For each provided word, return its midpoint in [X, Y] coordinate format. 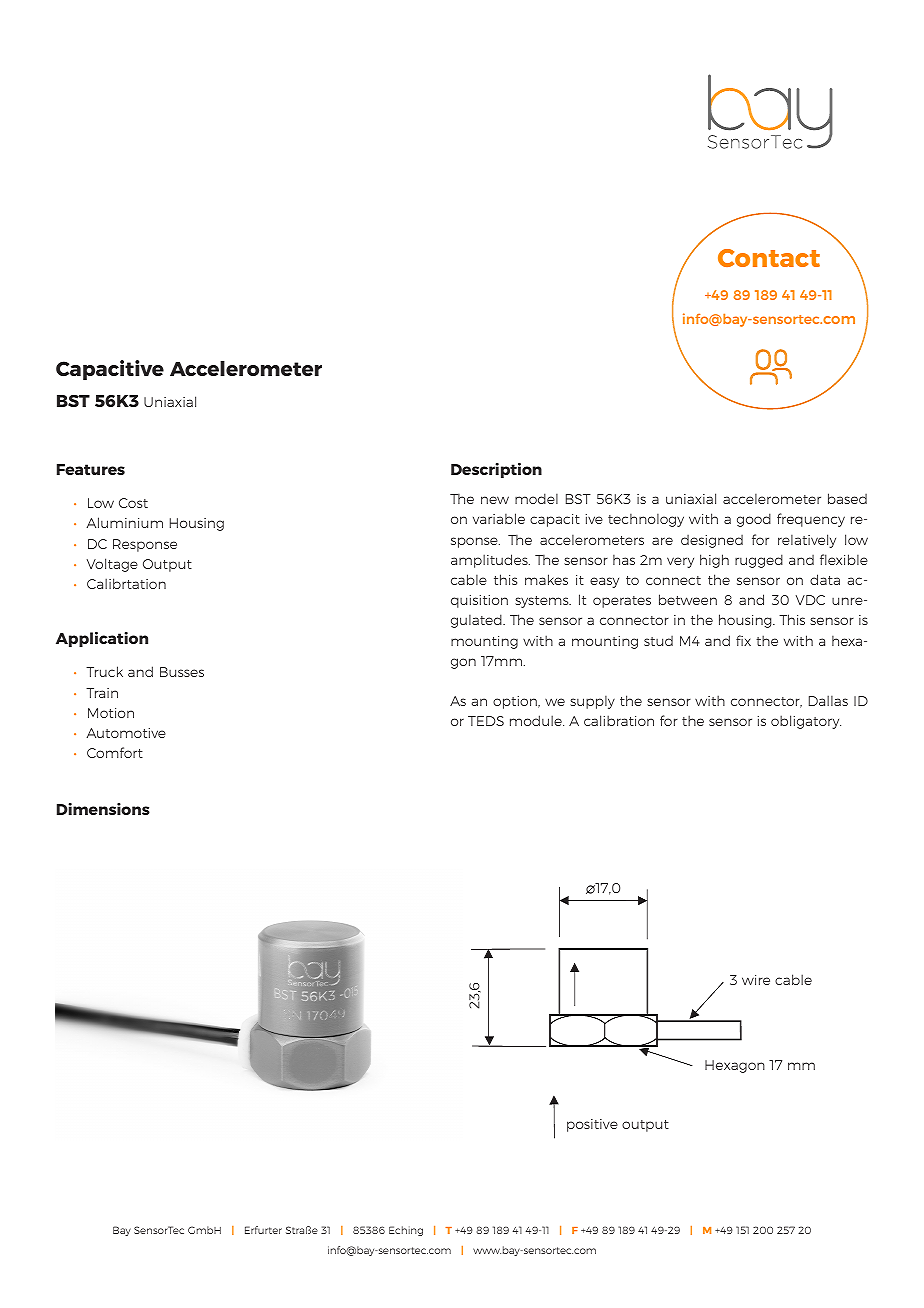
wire [756, 980]
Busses [182, 672]
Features [91, 469]
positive [592, 1125]
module [537, 720]
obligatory [806, 722]
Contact [769, 258]
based [847, 498]
